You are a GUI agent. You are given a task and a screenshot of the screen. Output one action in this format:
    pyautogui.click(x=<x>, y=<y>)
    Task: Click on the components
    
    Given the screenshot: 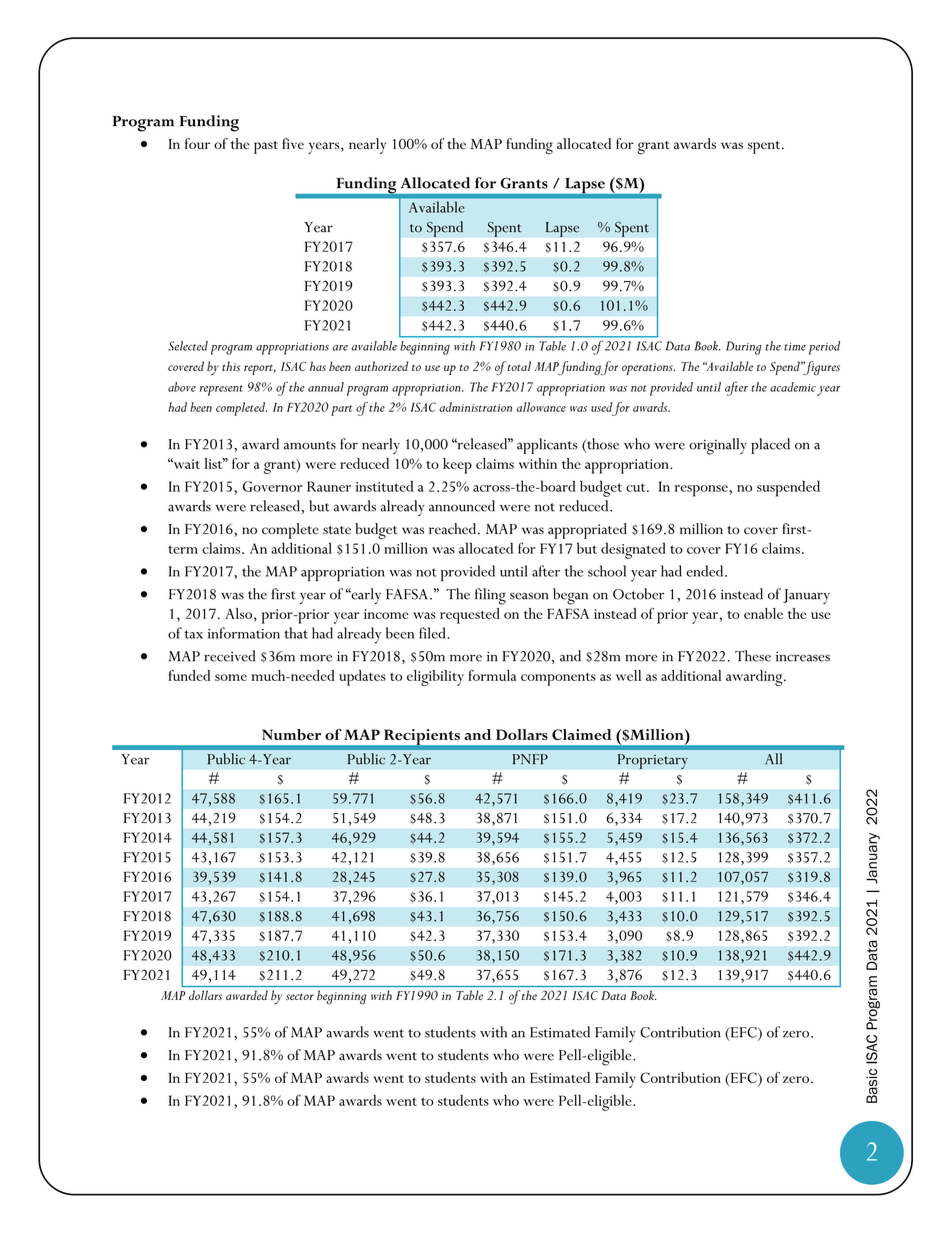 What is the action you would take?
    pyautogui.click(x=558, y=679)
